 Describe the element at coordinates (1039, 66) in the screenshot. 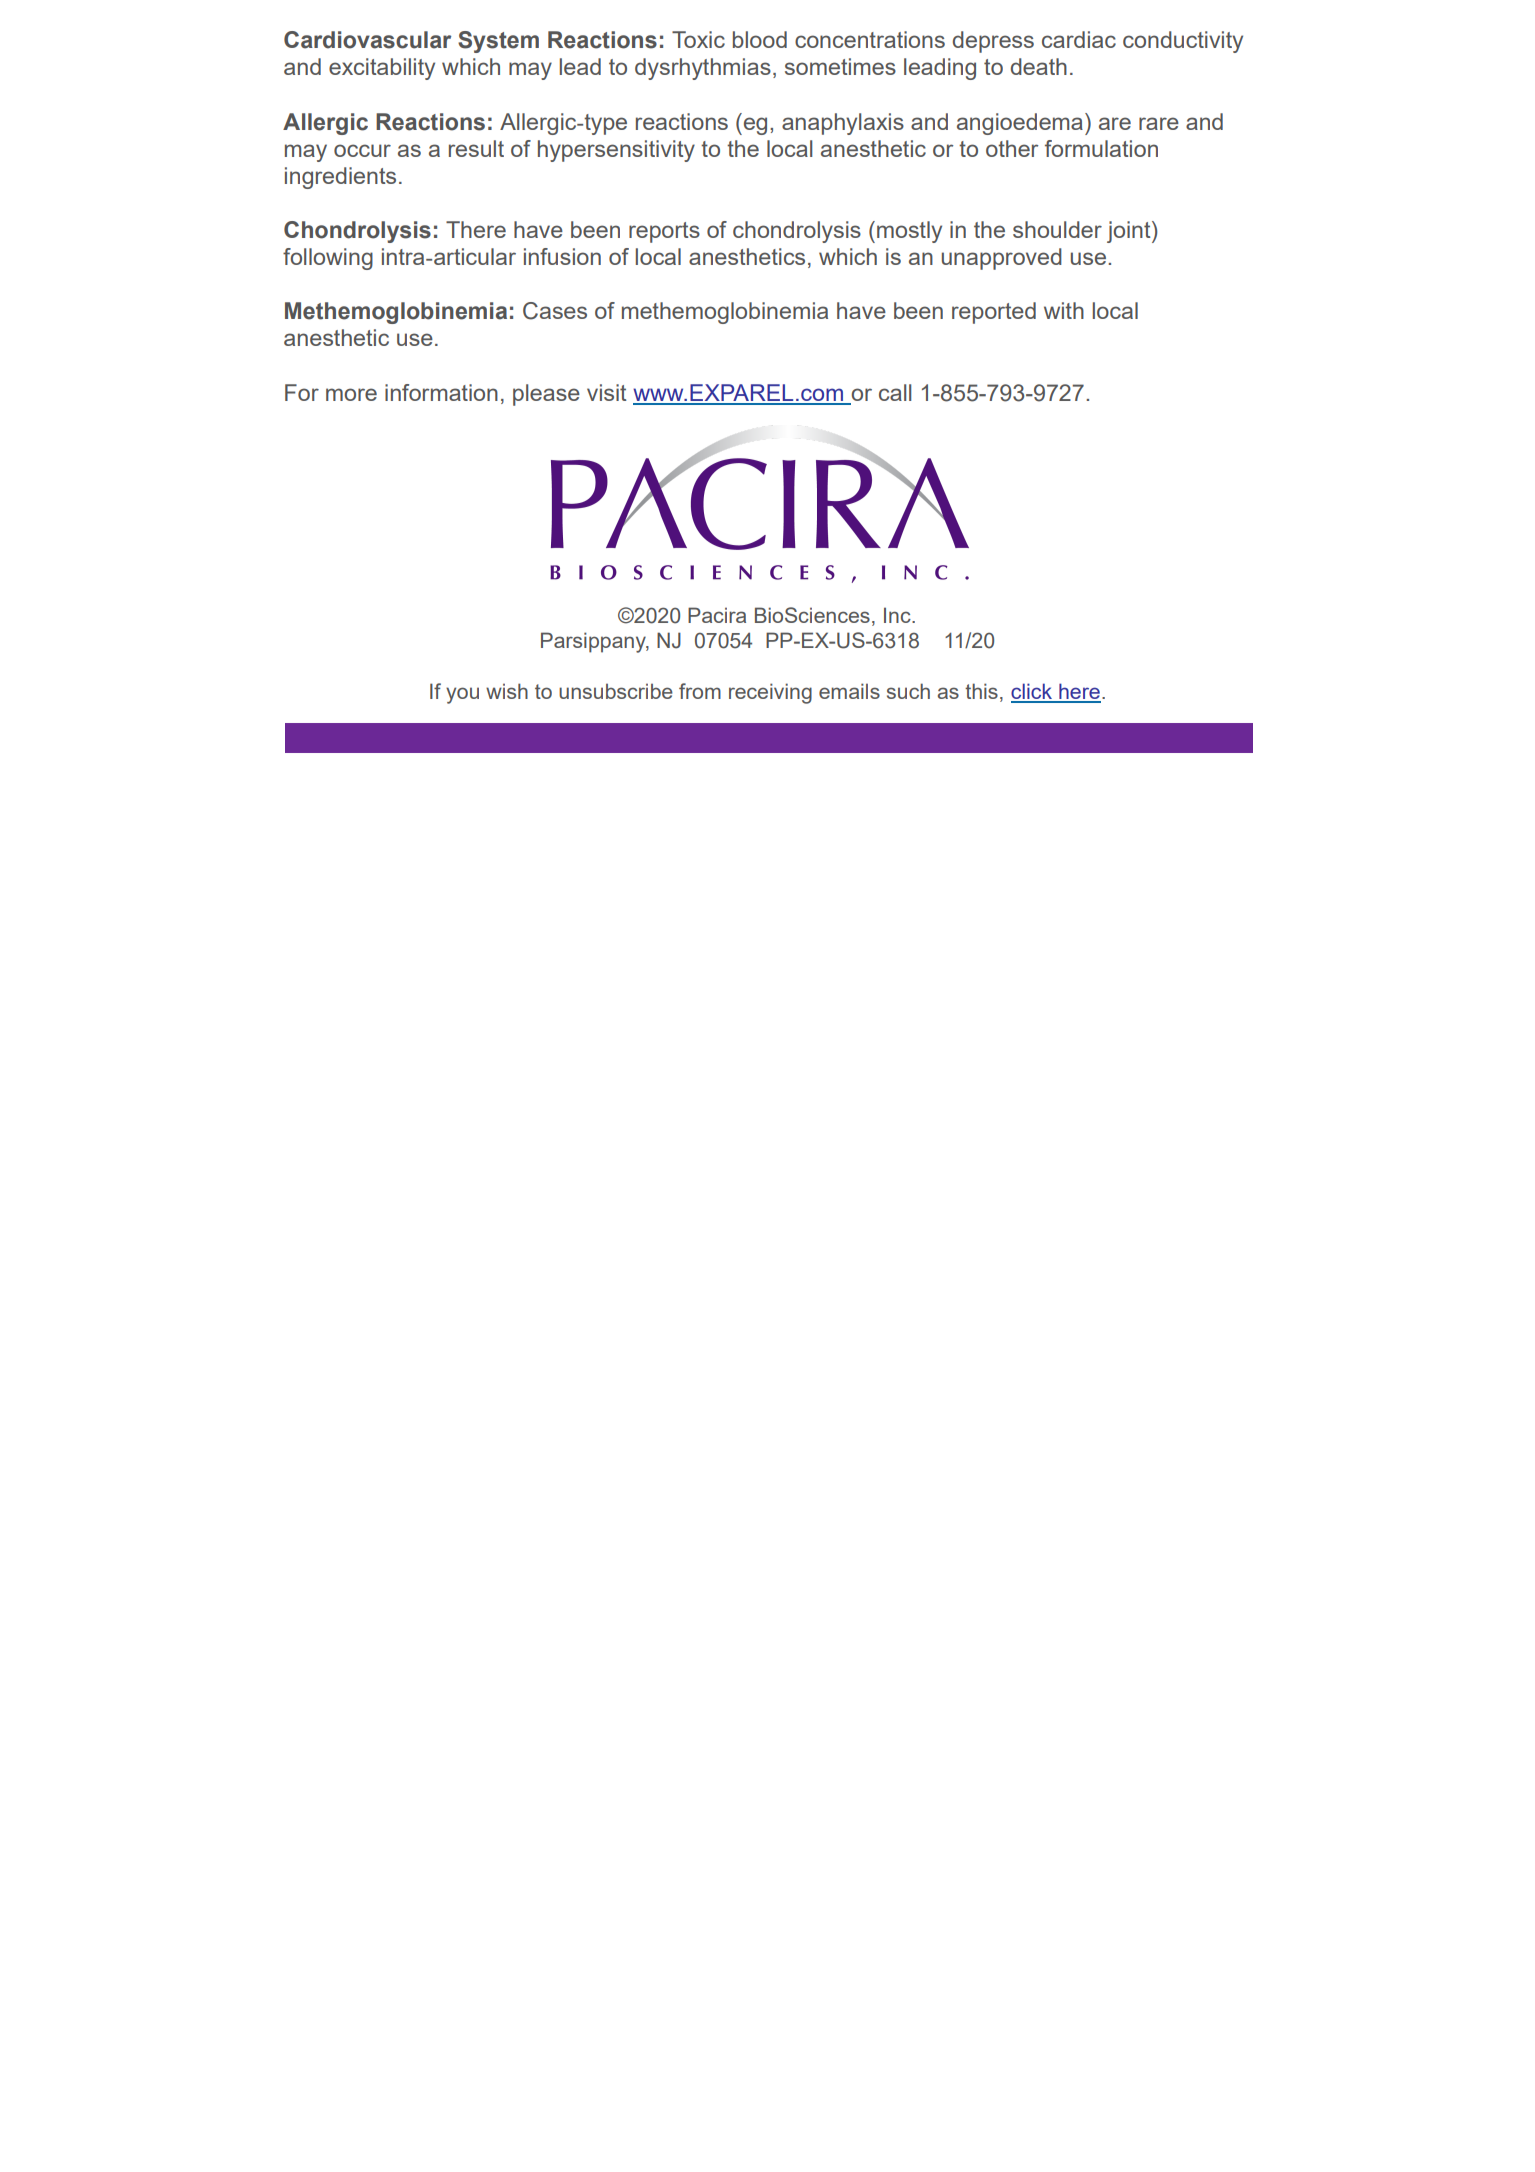

I see `death` at that location.
